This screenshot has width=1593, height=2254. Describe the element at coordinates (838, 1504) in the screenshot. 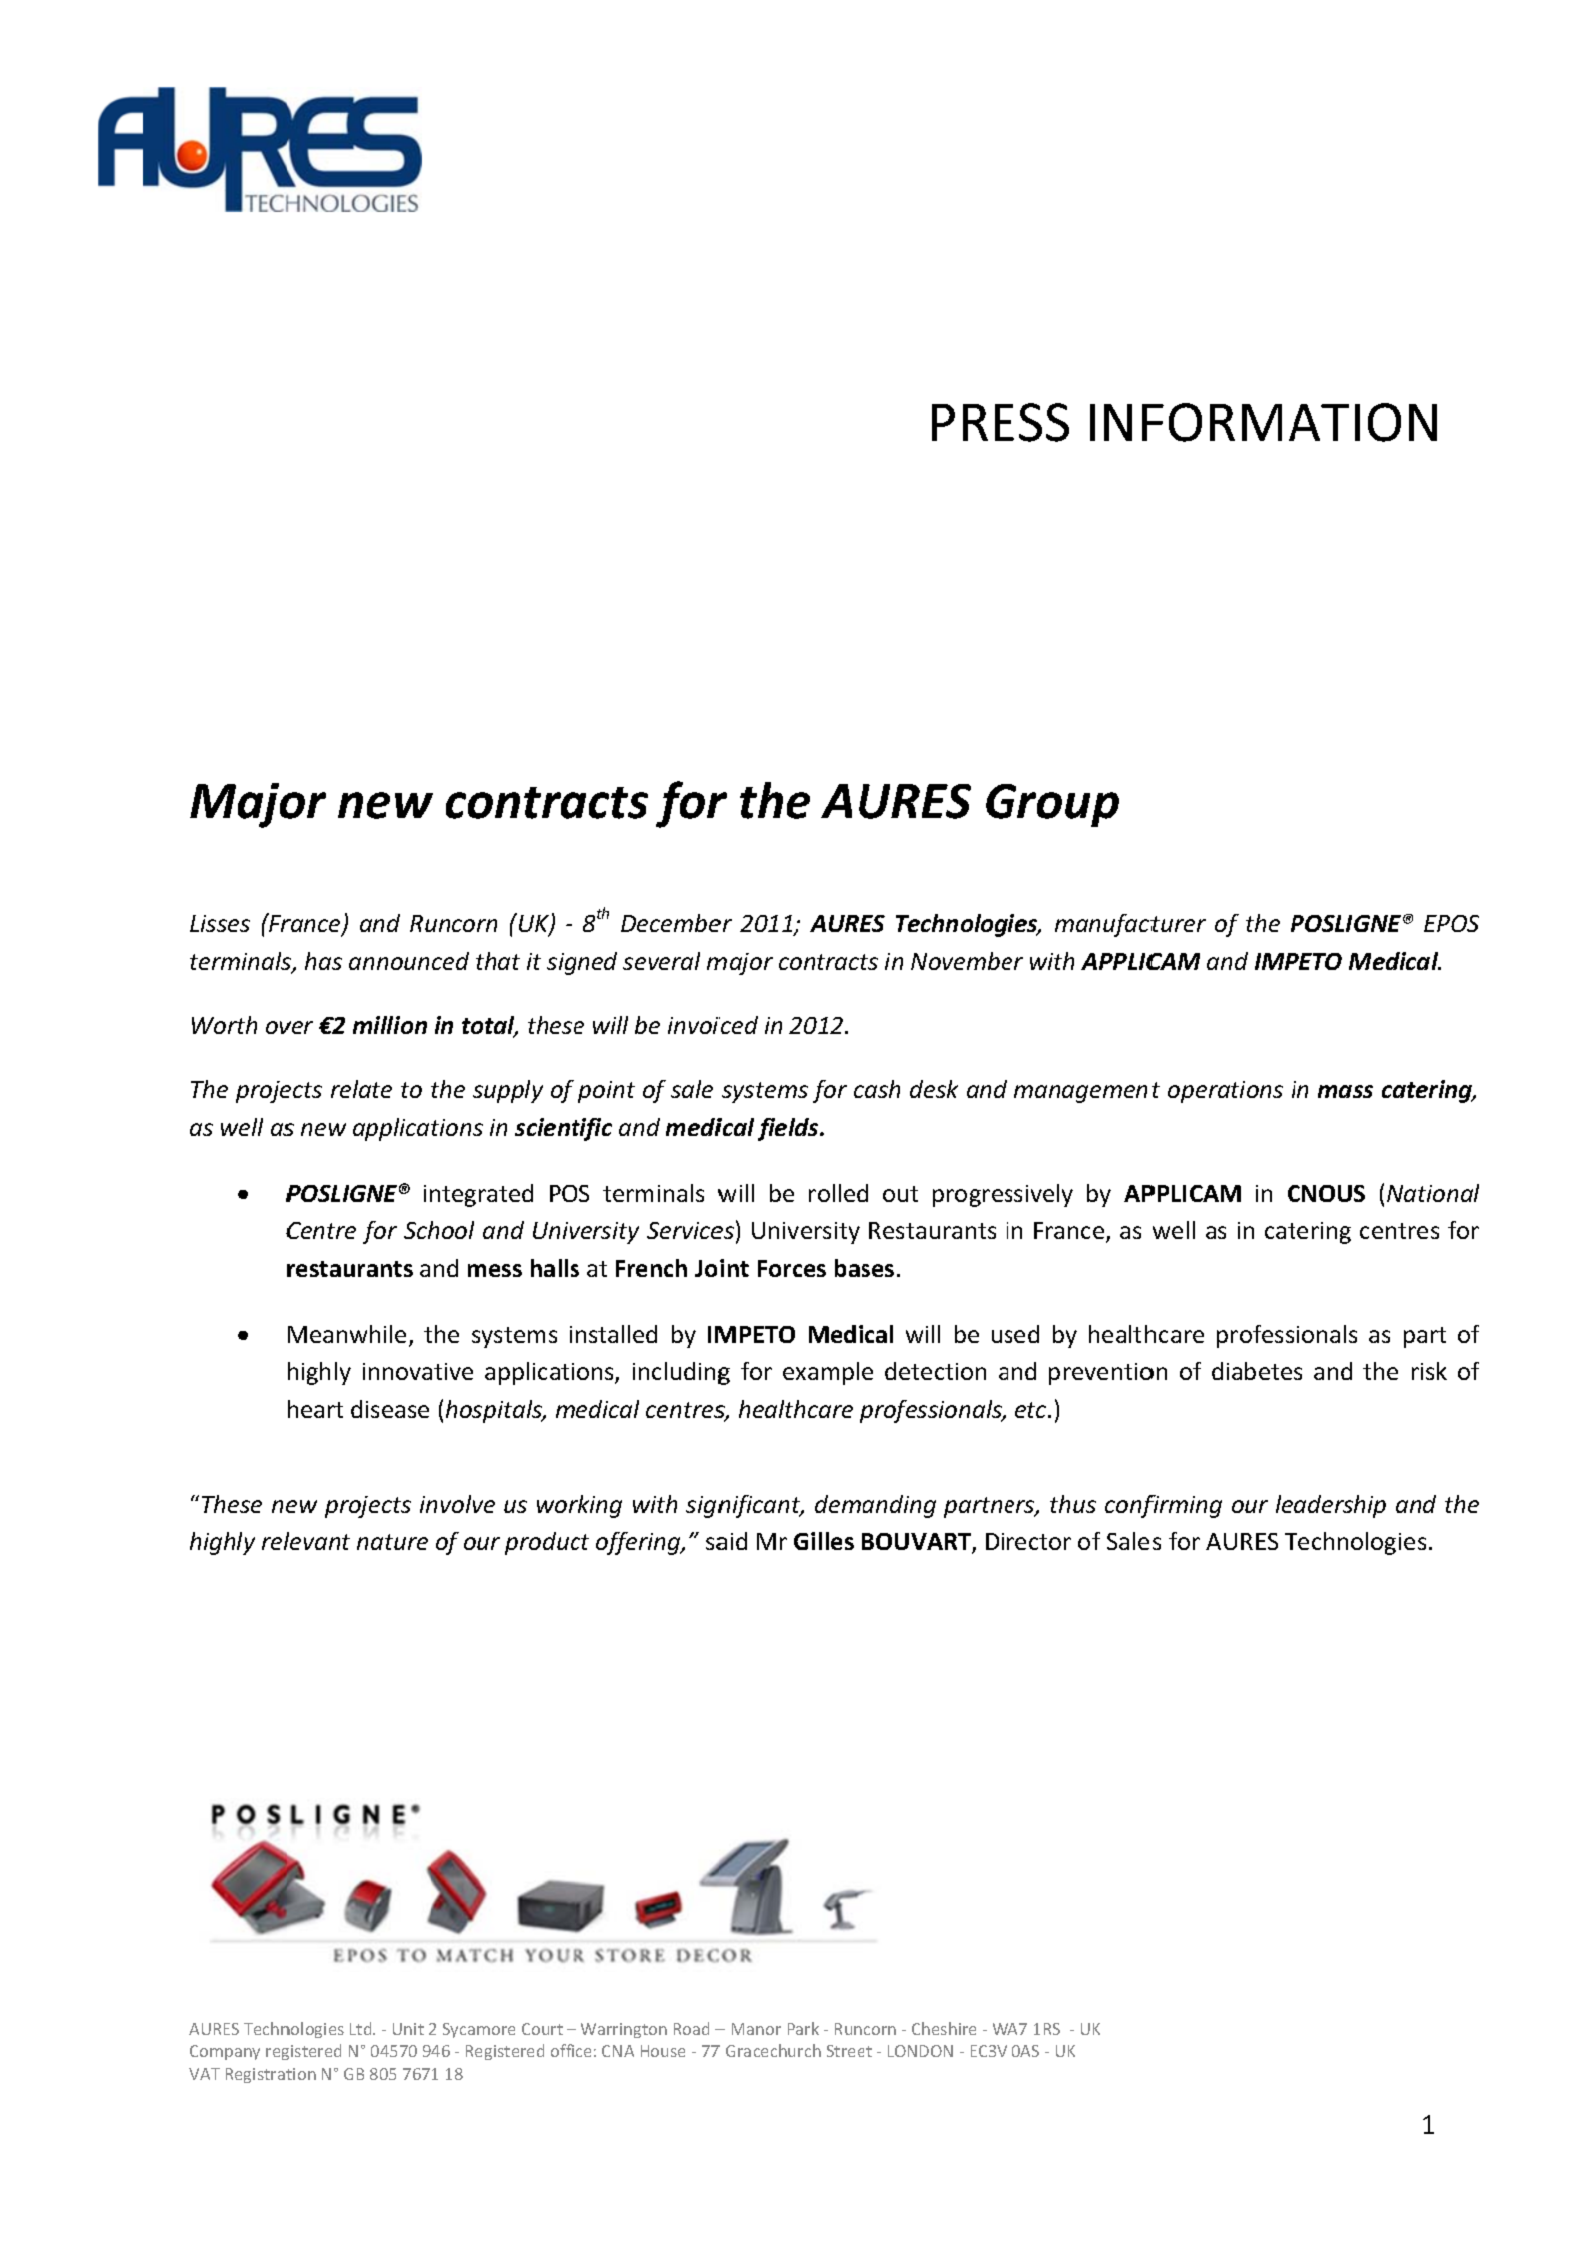

I see `dem` at that location.
